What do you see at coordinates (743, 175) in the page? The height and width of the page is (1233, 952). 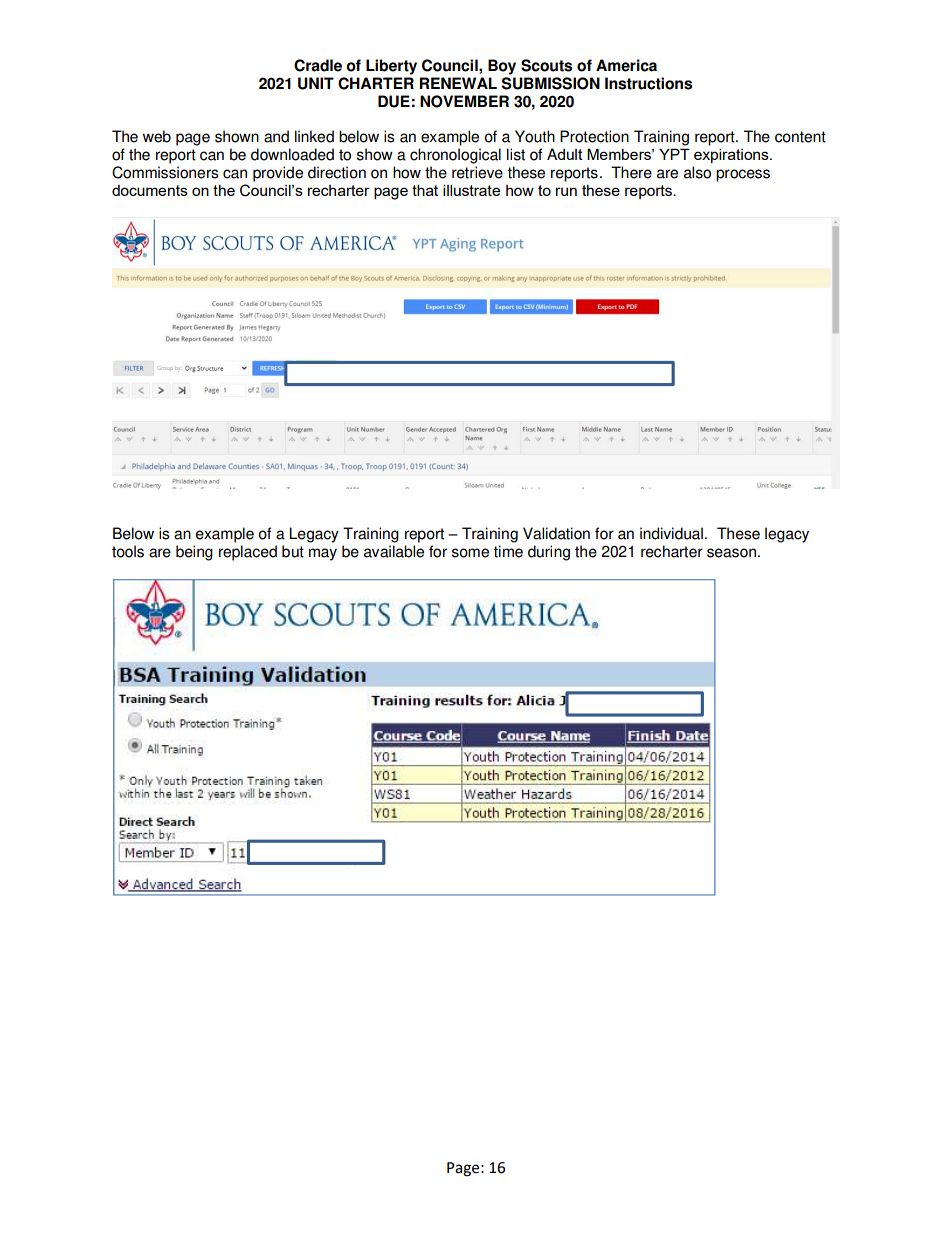 I see `process` at bounding box center [743, 175].
